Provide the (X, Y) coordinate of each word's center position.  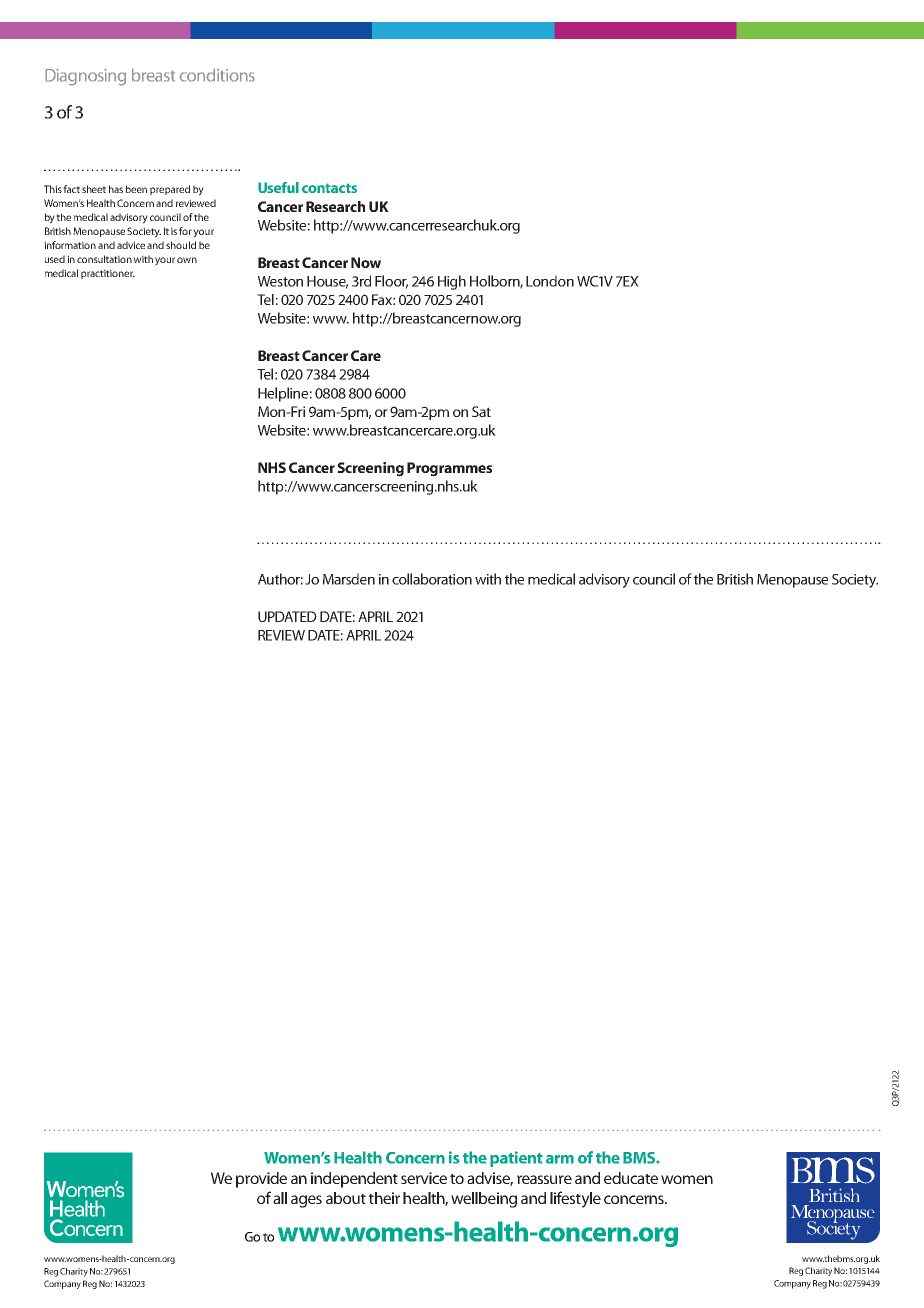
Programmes (449, 469)
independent (354, 1180)
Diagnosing (85, 77)
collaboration (432, 579)
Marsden (349, 579)
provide (261, 1180)
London (550, 281)
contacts (329, 188)
